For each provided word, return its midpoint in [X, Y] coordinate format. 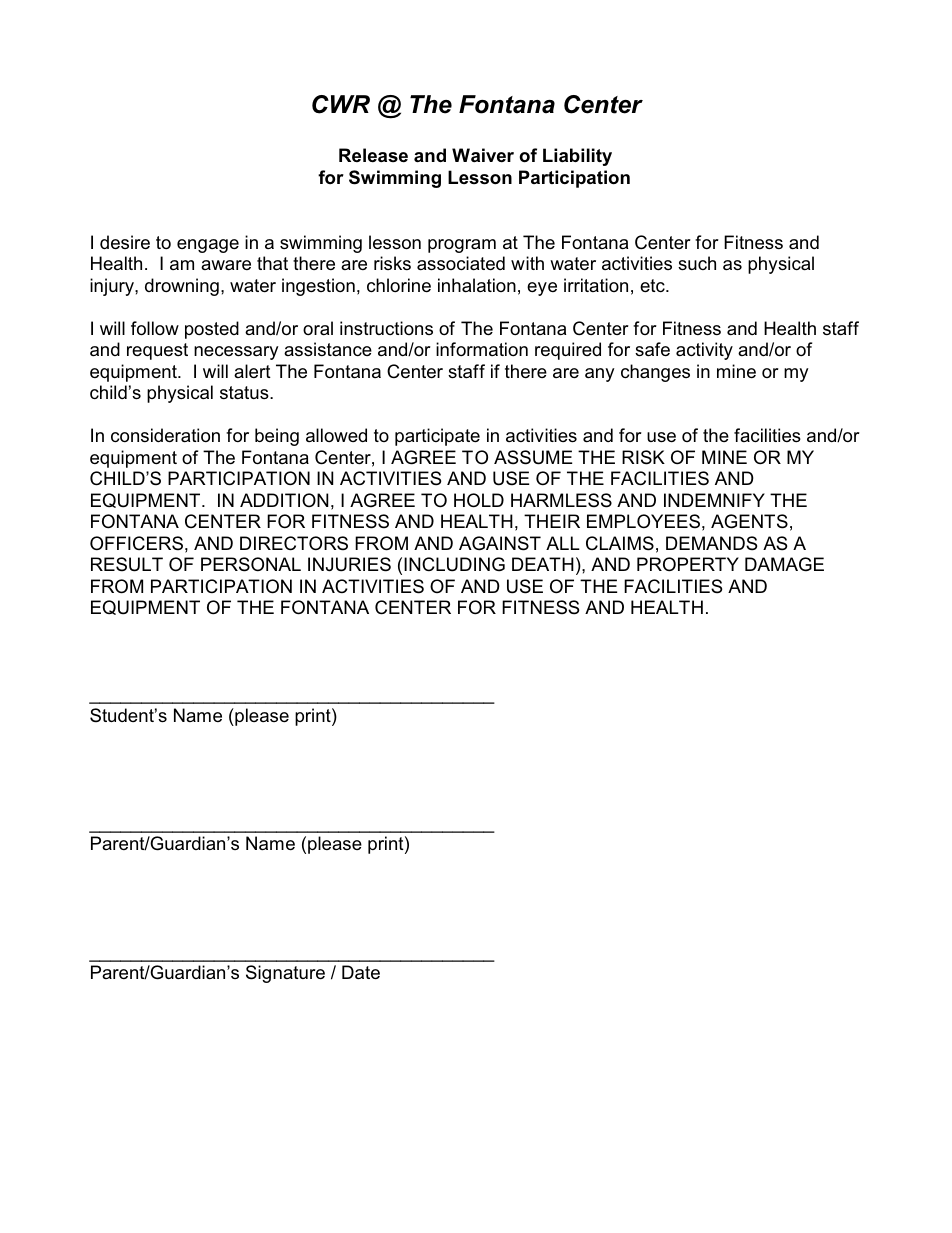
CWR [341, 104]
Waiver [483, 155]
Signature [285, 974]
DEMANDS [711, 543]
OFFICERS [136, 543]
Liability [577, 157]
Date [361, 972]
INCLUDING [454, 564]
